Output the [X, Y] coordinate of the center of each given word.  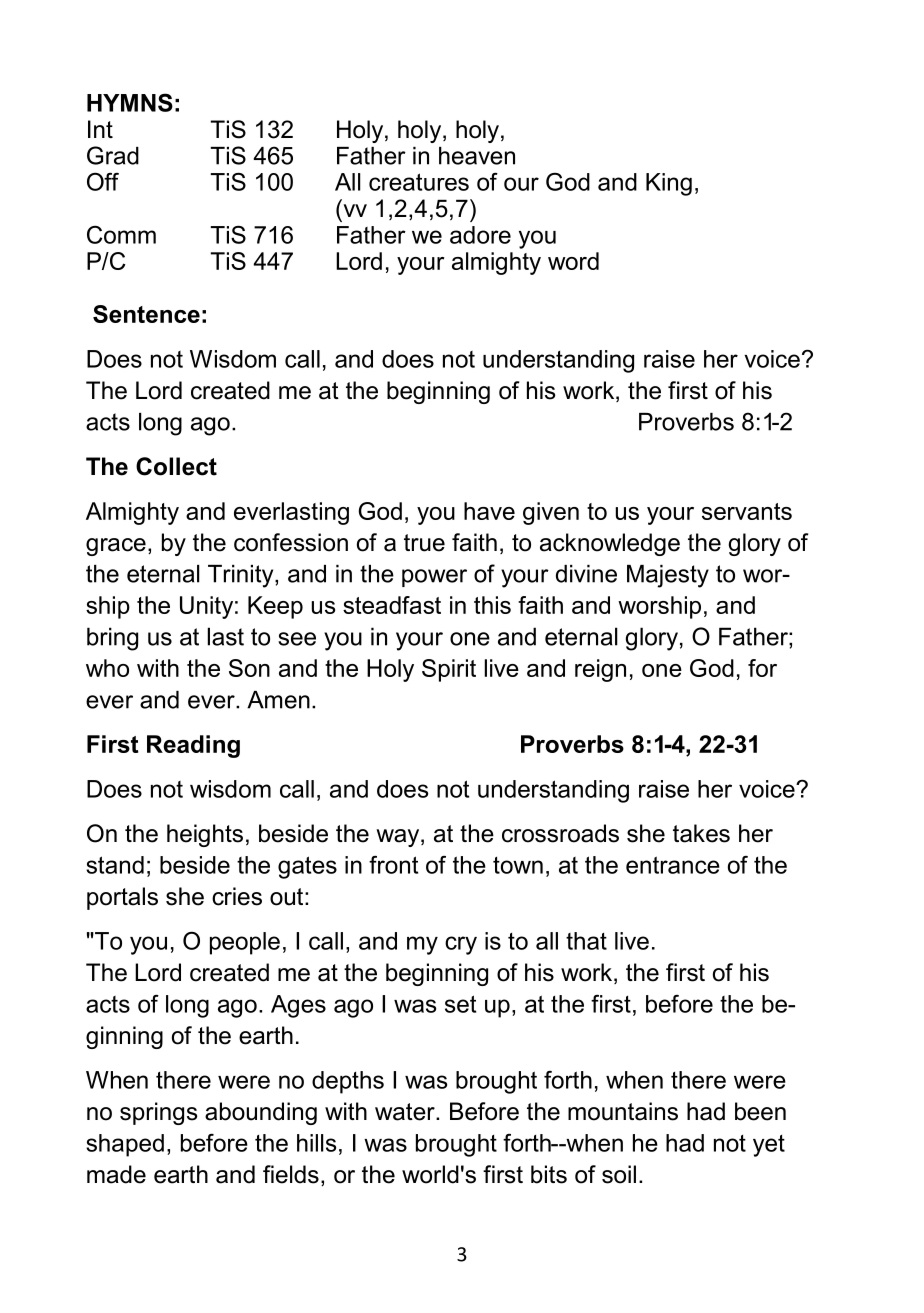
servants [747, 511]
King [669, 184]
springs [158, 1113]
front [393, 865]
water [406, 1112]
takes [701, 833]
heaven [477, 156]
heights [205, 835]
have [489, 511]
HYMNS [130, 102]
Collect [176, 466]
